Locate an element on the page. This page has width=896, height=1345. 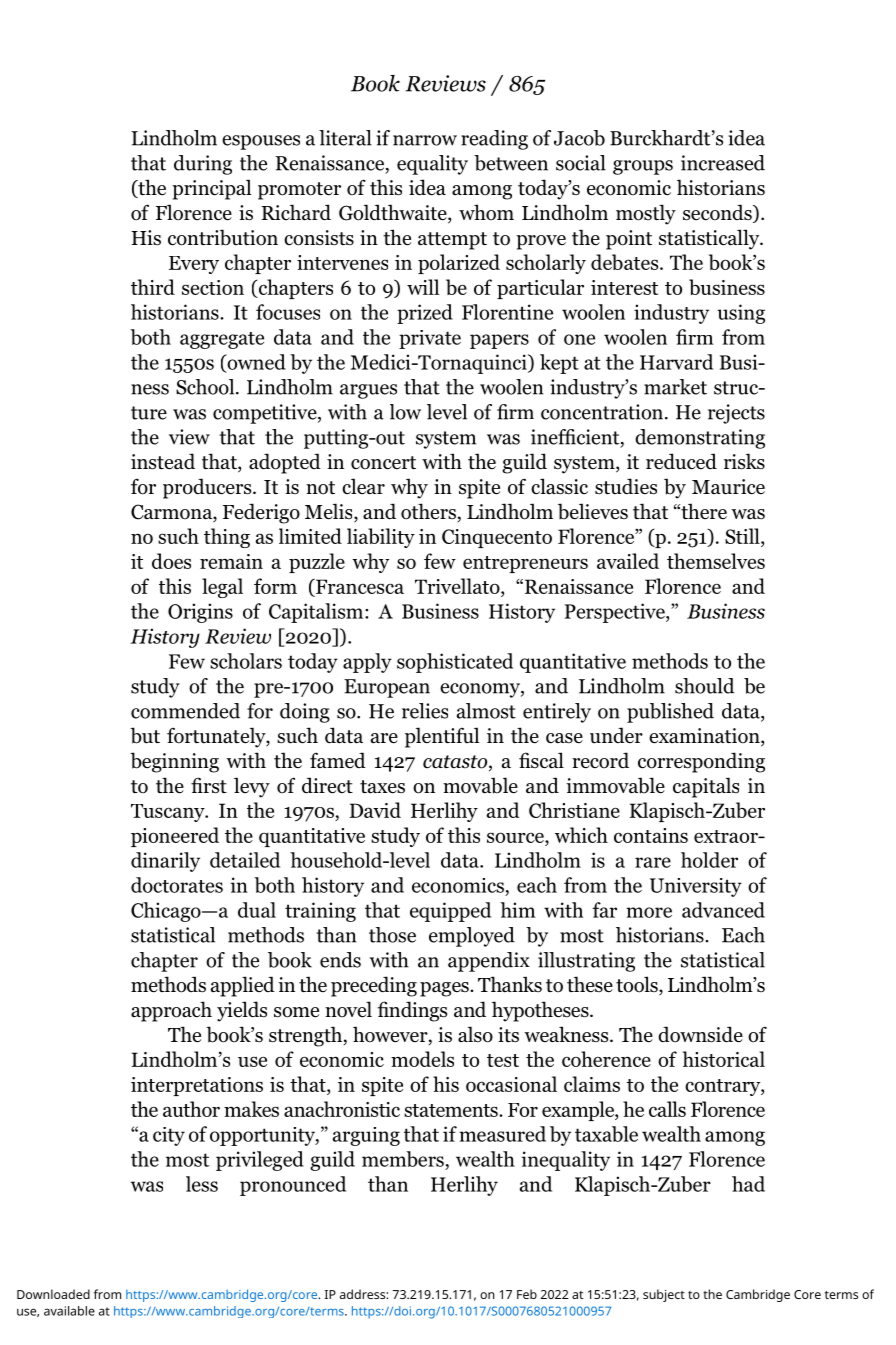
liability is located at coordinates (381, 538).
